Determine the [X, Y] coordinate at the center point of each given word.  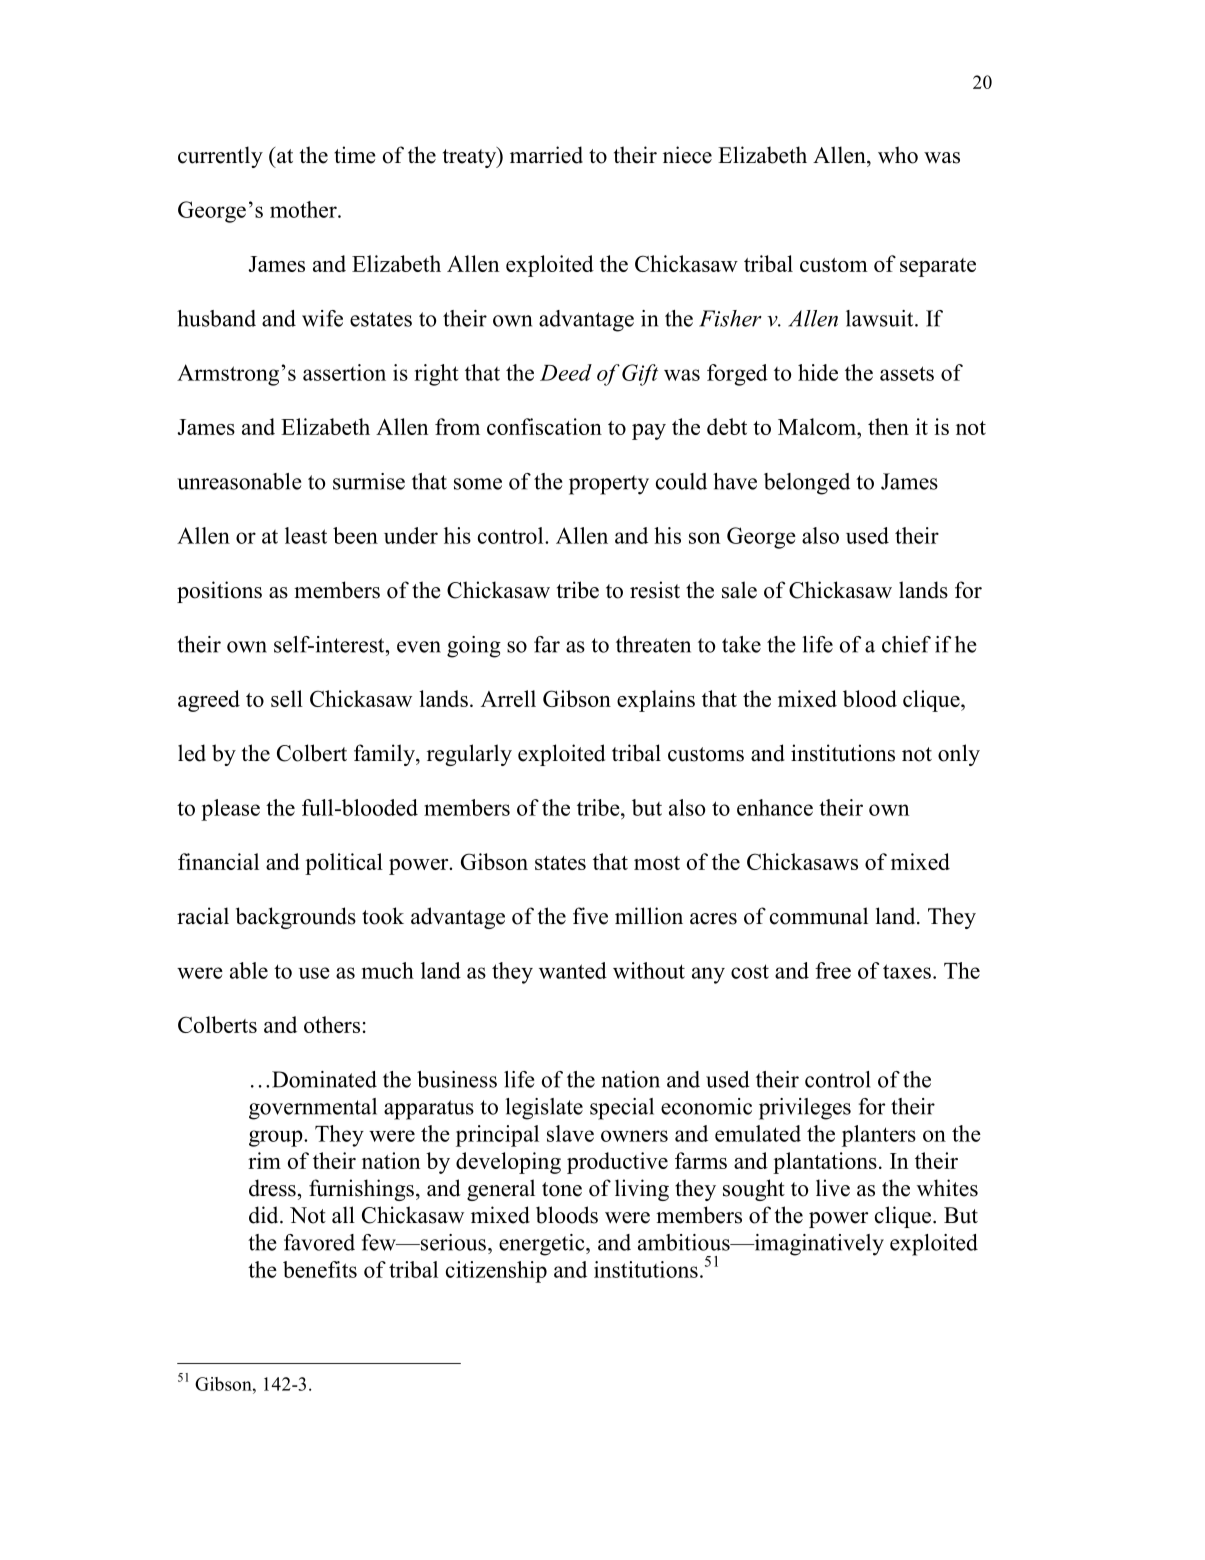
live [833, 1188]
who [898, 155]
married [546, 155]
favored [319, 1242]
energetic [543, 1245]
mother [304, 209]
